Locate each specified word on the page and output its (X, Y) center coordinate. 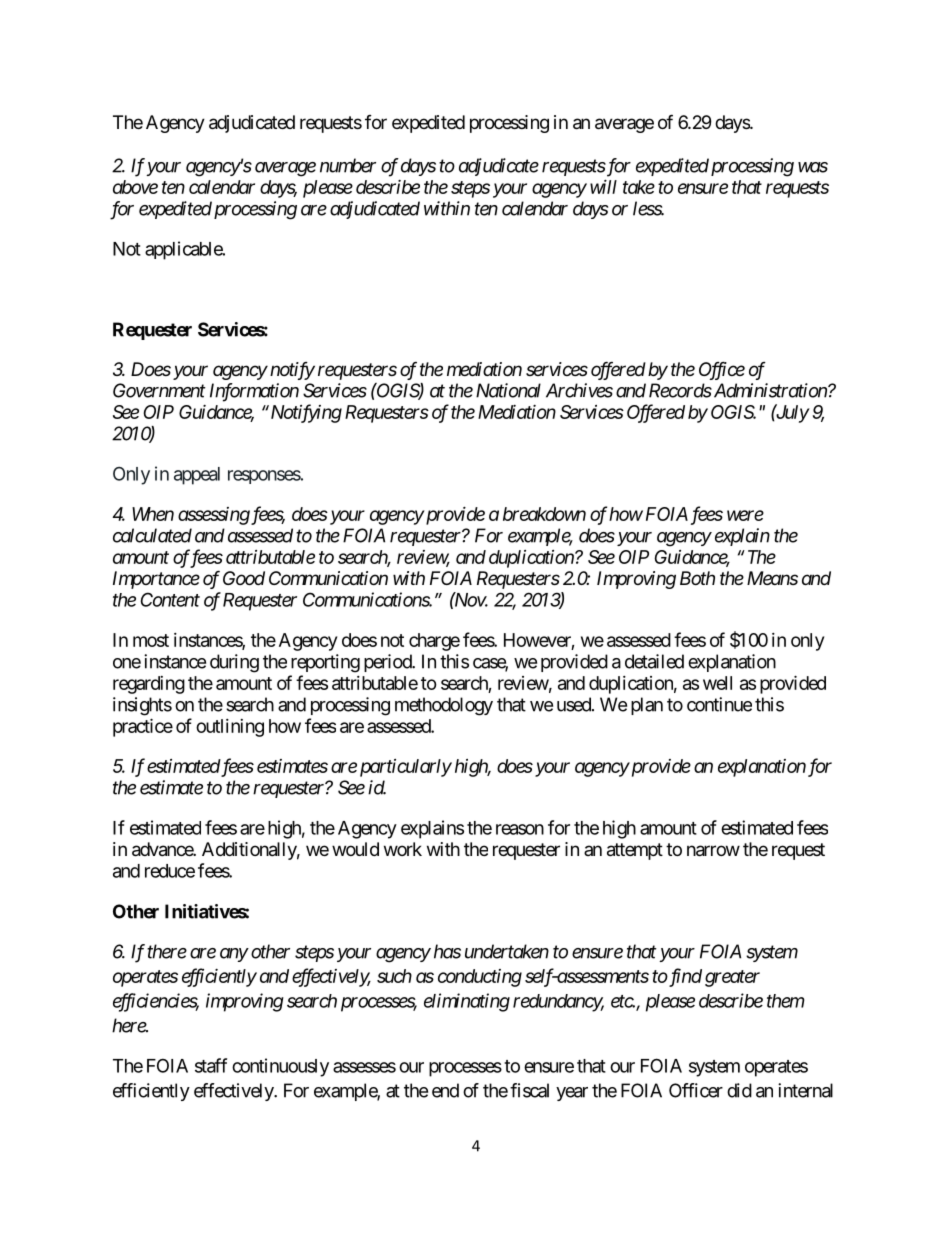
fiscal (529, 1090)
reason (520, 829)
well (717, 683)
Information (254, 392)
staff (211, 1065)
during (234, 663)
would (355, 849)
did (739, 1090)
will (603, 186)
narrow (713, 851)
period (388, 663)
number (348, 165)
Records (680, 390)
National (508, 390)
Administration (770, 390)
